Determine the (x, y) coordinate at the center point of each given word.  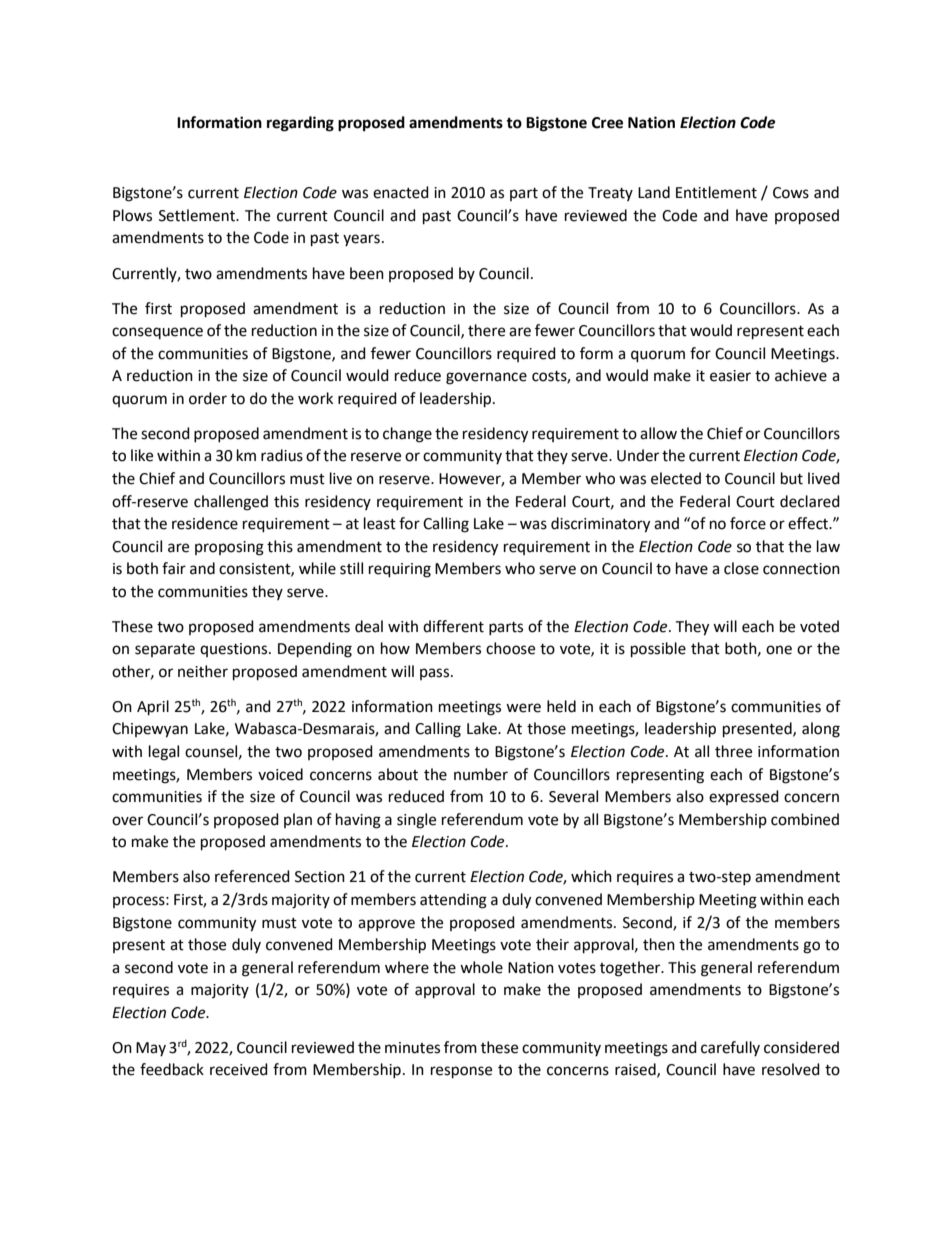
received (239, 1069)
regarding (300, 124)
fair (174, 568)
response (461, 1072)
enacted (401, 192)
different (453, 626)
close (741, 568)
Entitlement (716, 192)
